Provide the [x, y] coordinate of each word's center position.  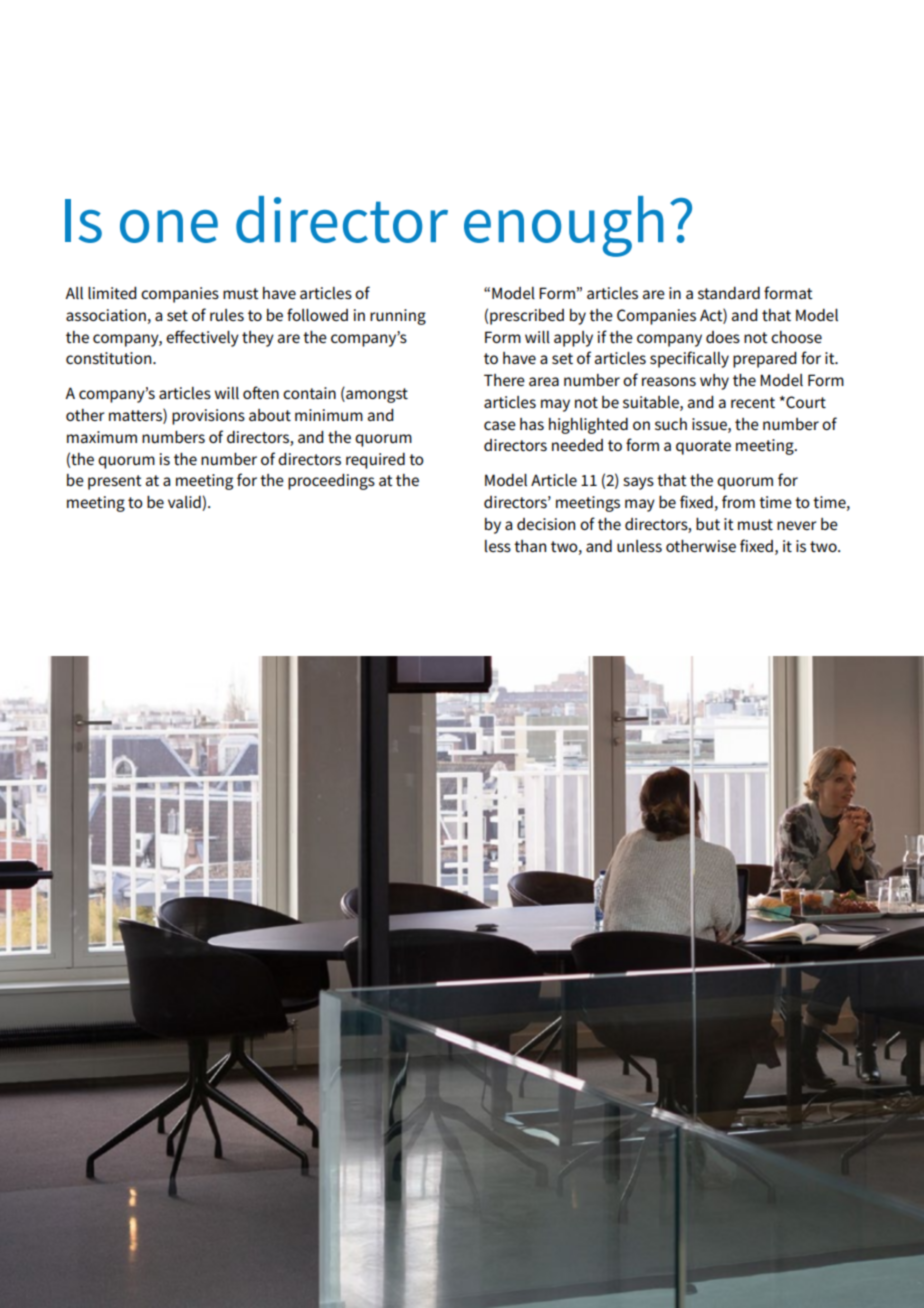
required [375, 461]
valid [185, 503]
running [398, 317]
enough [564, 226]
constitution [110, 358]
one [169, 226]
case [500, 425]
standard [729, 293]
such [671, 424]
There [504, 380]
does [723, 337]
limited [112, 293]
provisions [208, 417]
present [115, 482]
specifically [689, 359]
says [638, 483]
